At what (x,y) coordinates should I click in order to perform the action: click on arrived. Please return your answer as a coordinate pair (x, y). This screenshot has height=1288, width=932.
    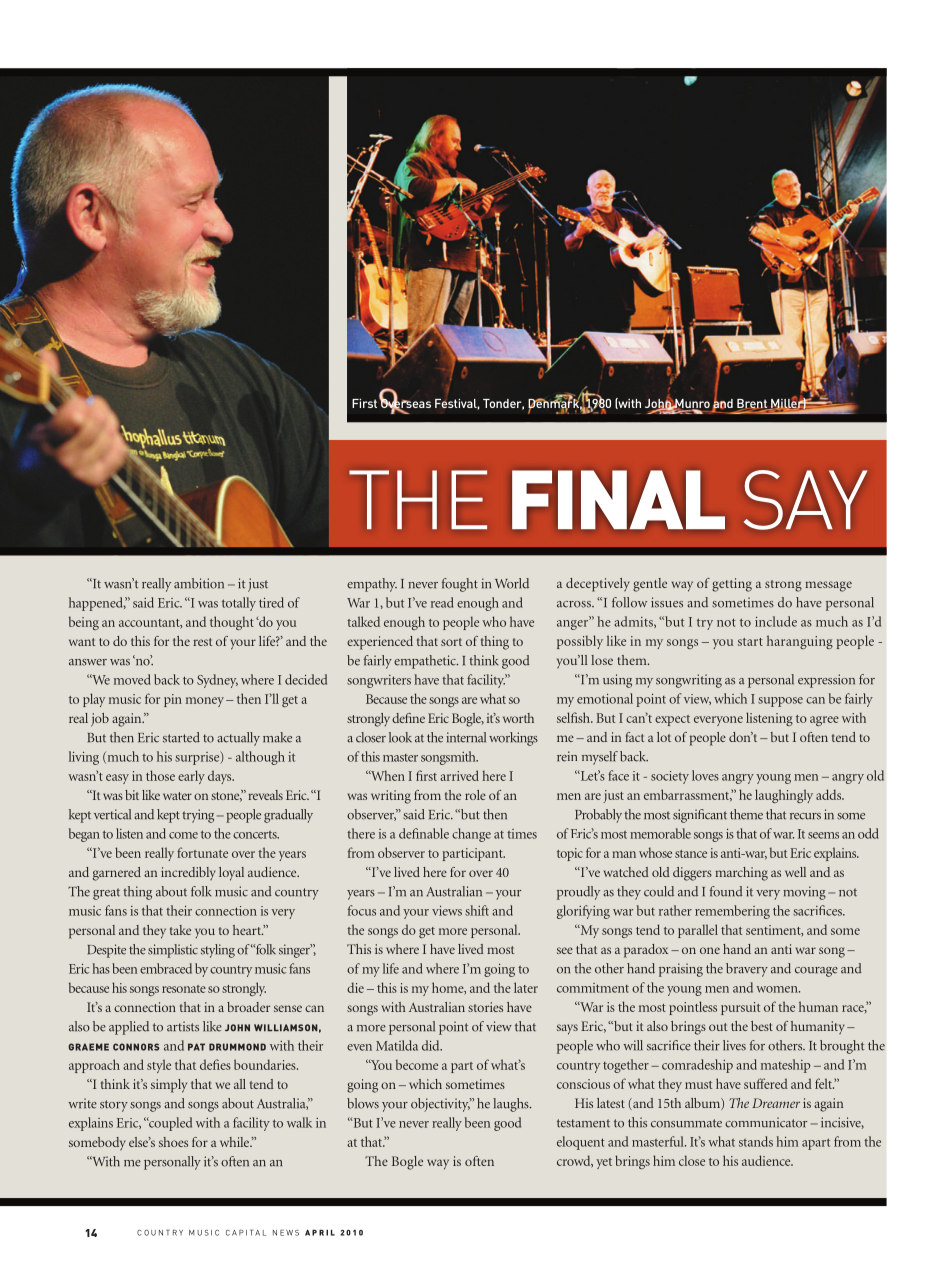
    Looking at the image, I should click on (459, 775).
